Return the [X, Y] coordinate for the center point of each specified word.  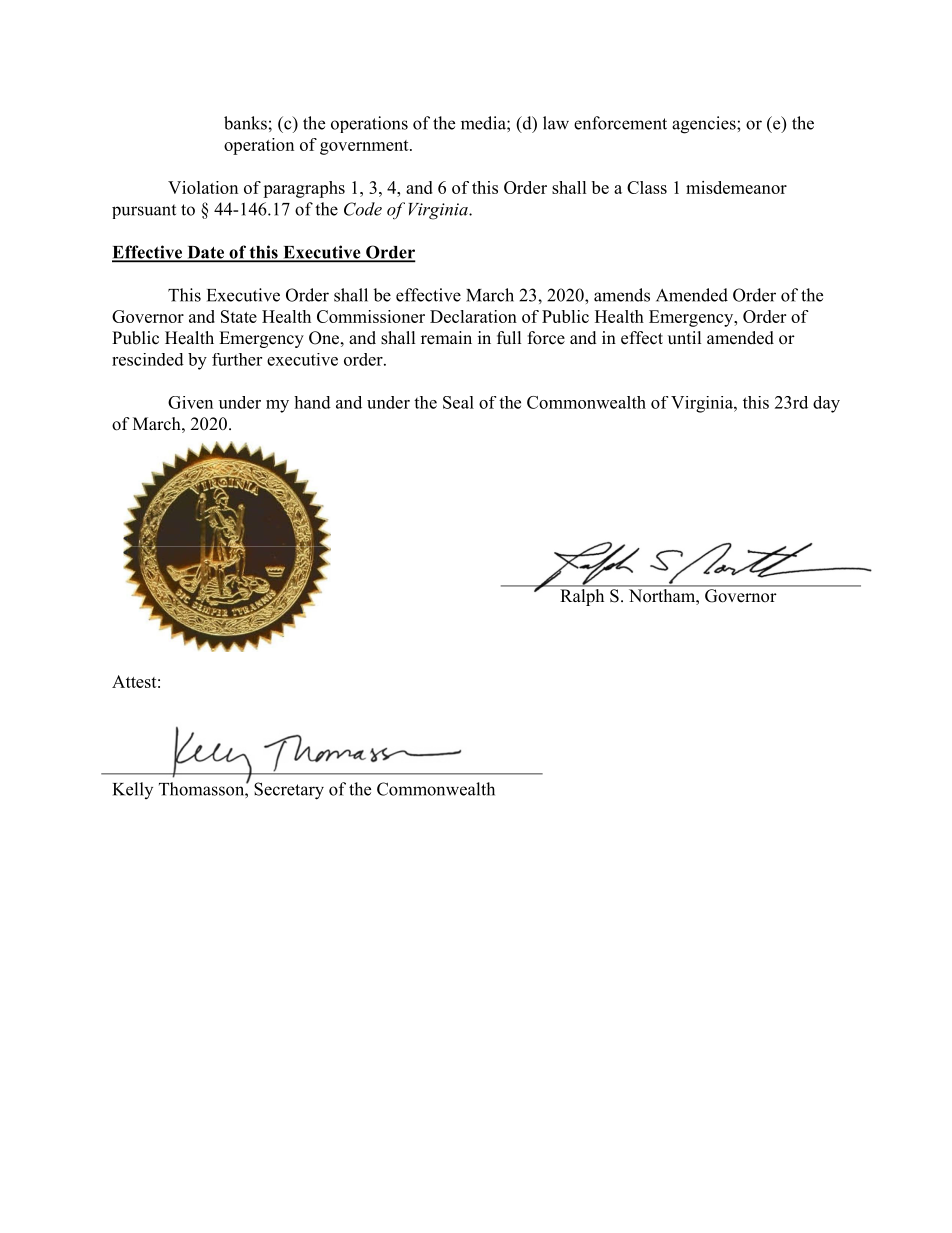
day [826, 404]
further [237, 359]
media [484, 123]
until [684, 337]
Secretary [289, 791]
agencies [705, 125]
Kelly [133, 790]
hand [312, 402]
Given [190, 402]
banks [245, 123]
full [509, 338]
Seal [458, 402]
